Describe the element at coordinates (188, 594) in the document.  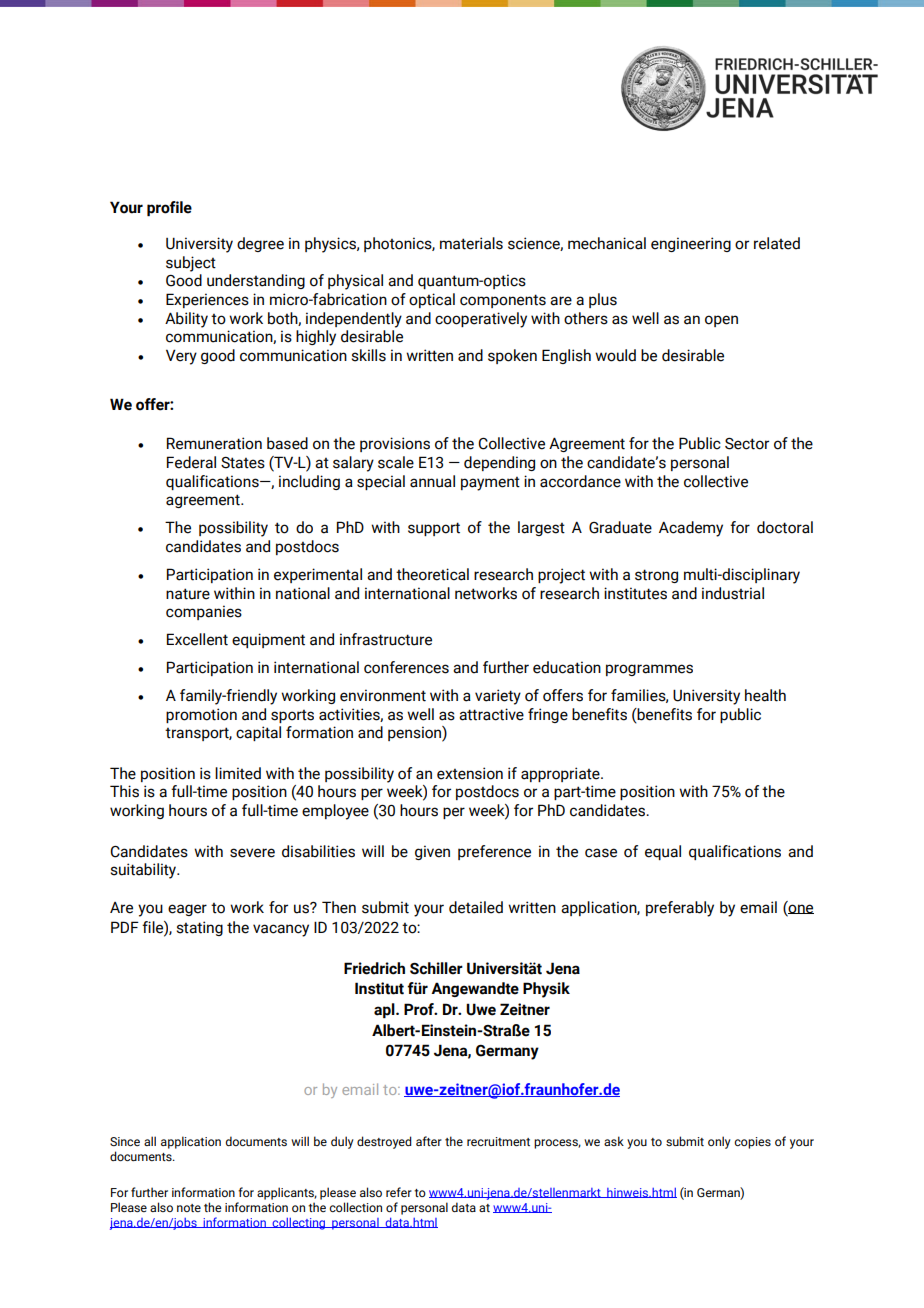
I see `nature` at that location.
